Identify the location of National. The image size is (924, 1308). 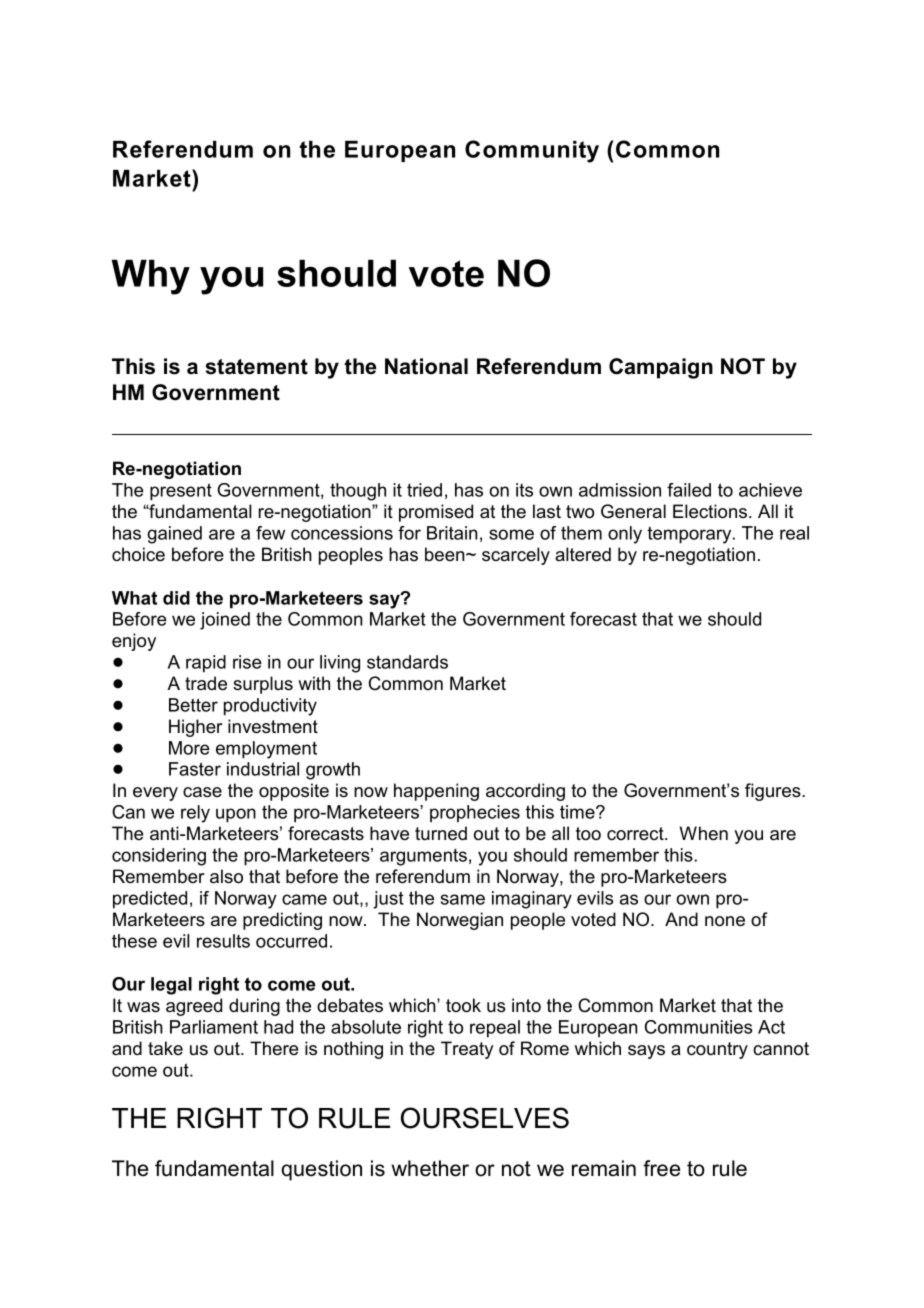
(426, 366).
